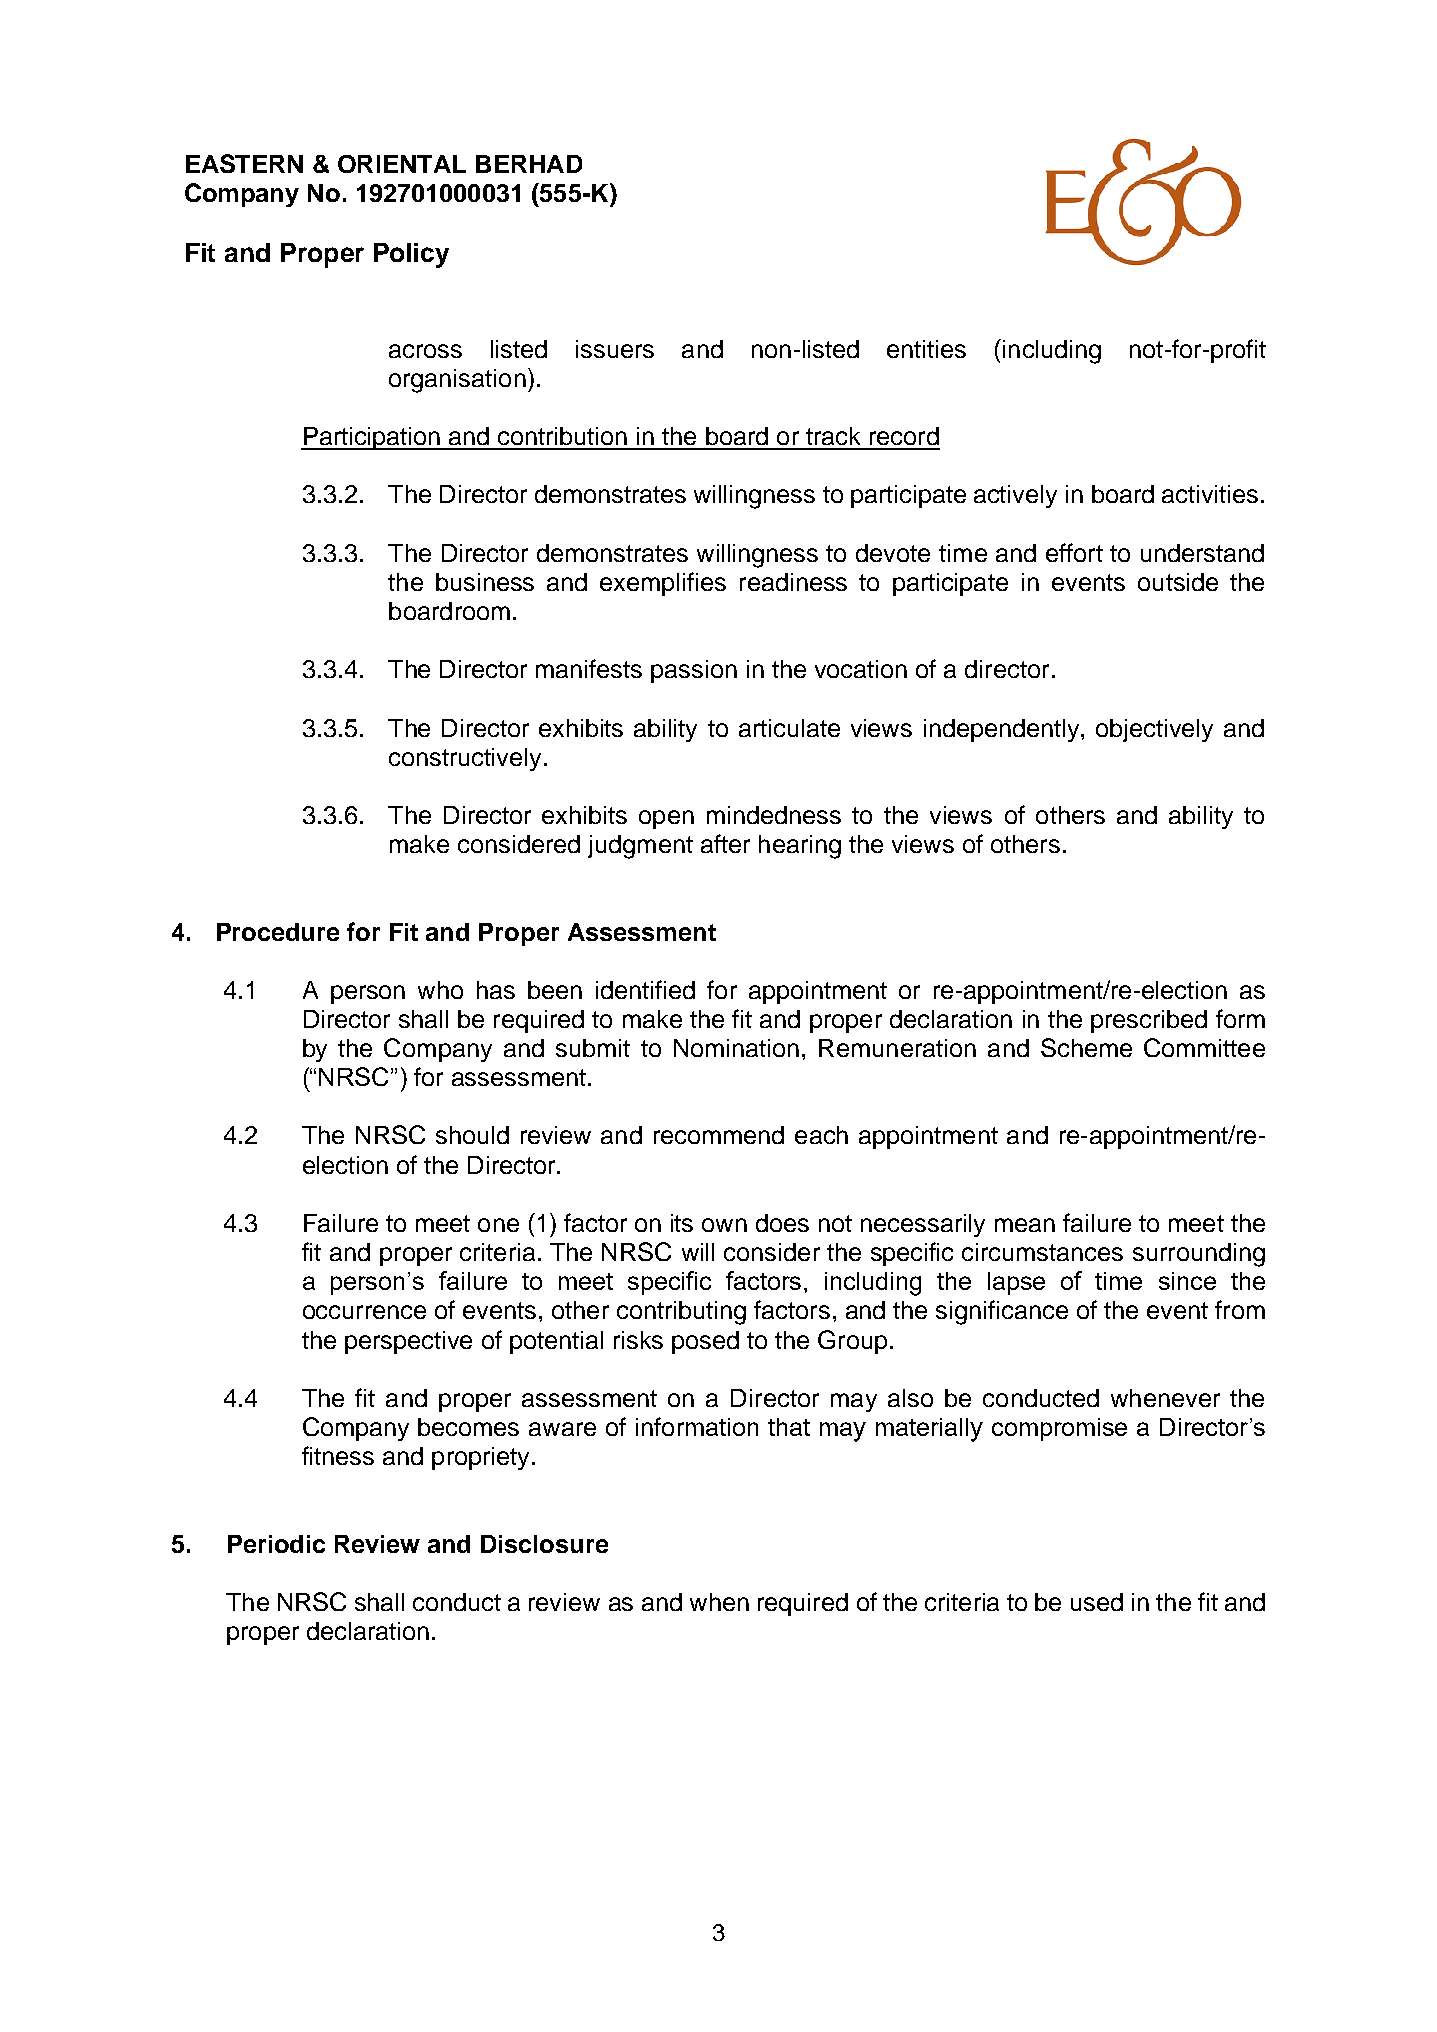 This image has height=2032, width=1437. What do you see at coordinates (725, 843) in the image?
I see `after` at bounding box center [725, 843].
